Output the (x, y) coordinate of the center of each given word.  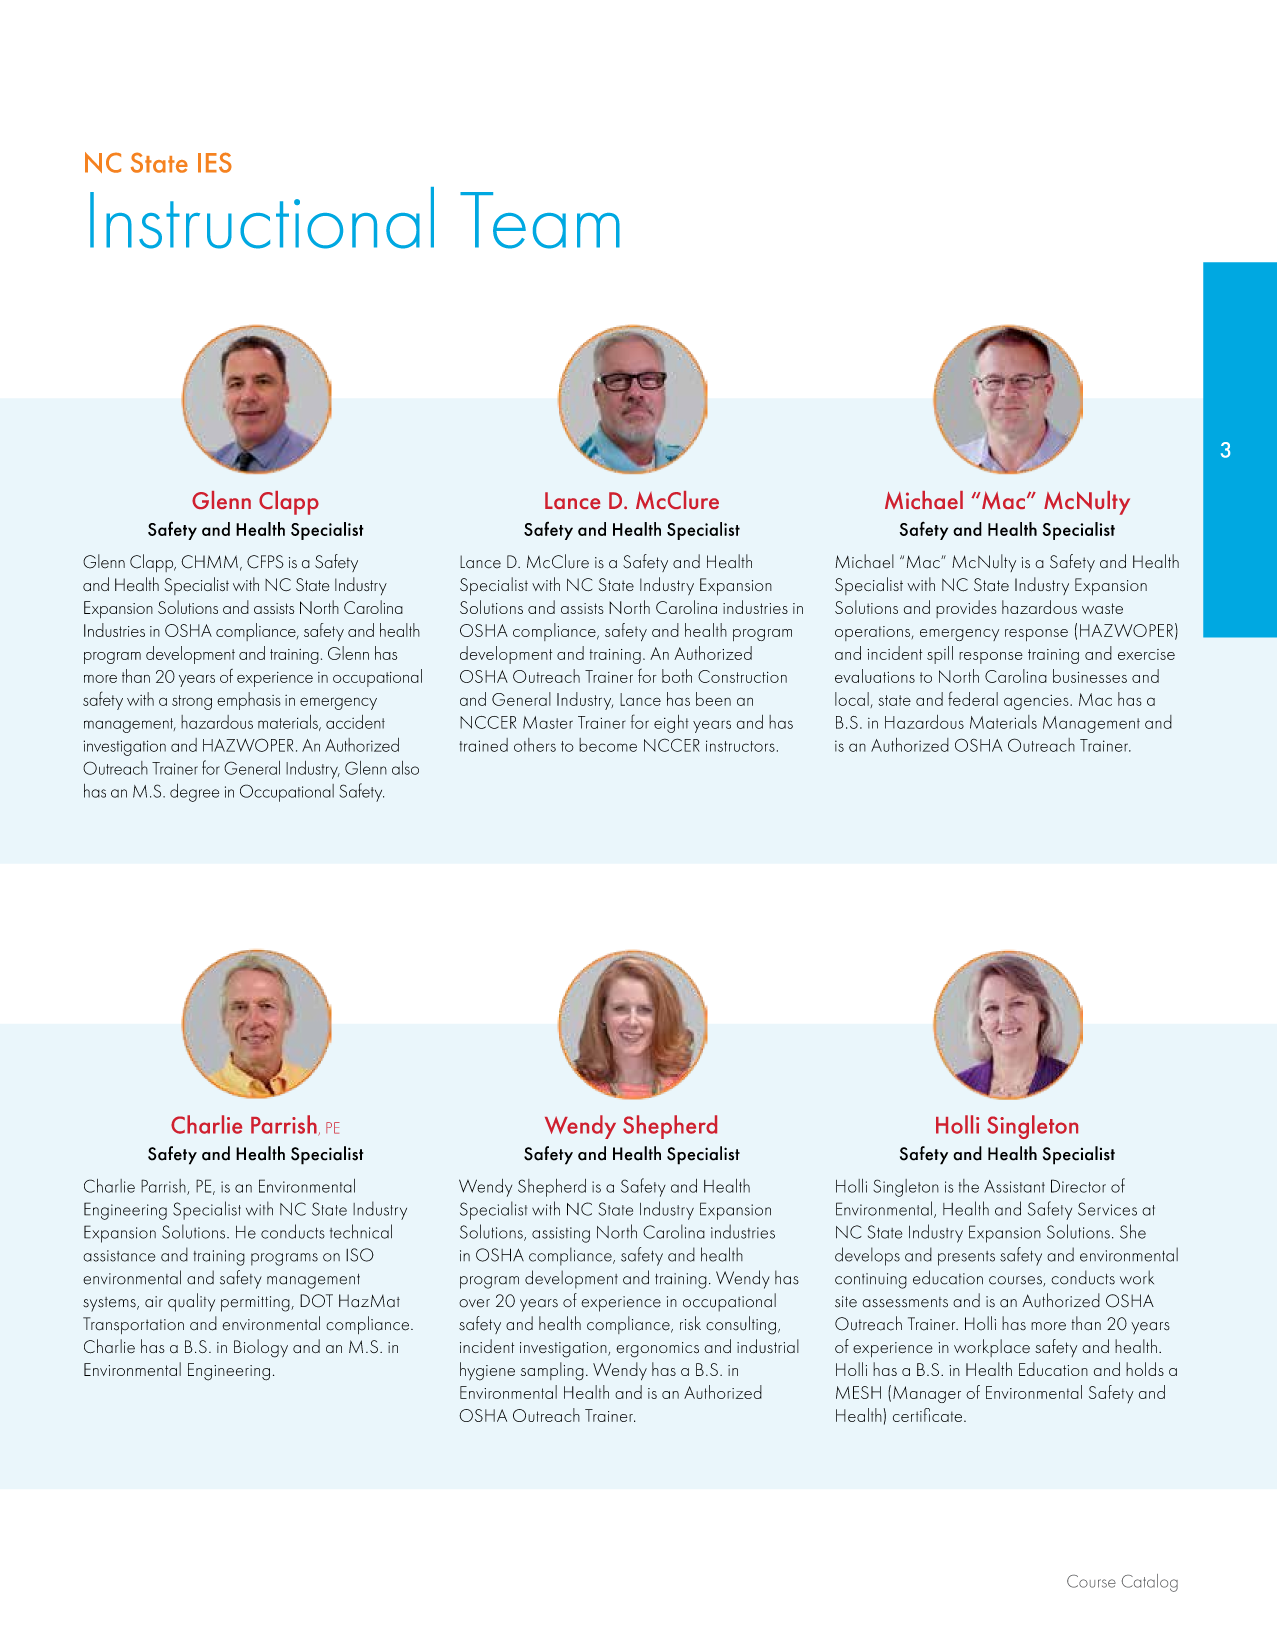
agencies (1037, 702)
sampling (552, 1371)
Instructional (262, 218)
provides (966, 609)
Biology (261, 1348)
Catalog (1150, 1583)
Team (540, 220)
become (608, 745)
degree (194, 793)
